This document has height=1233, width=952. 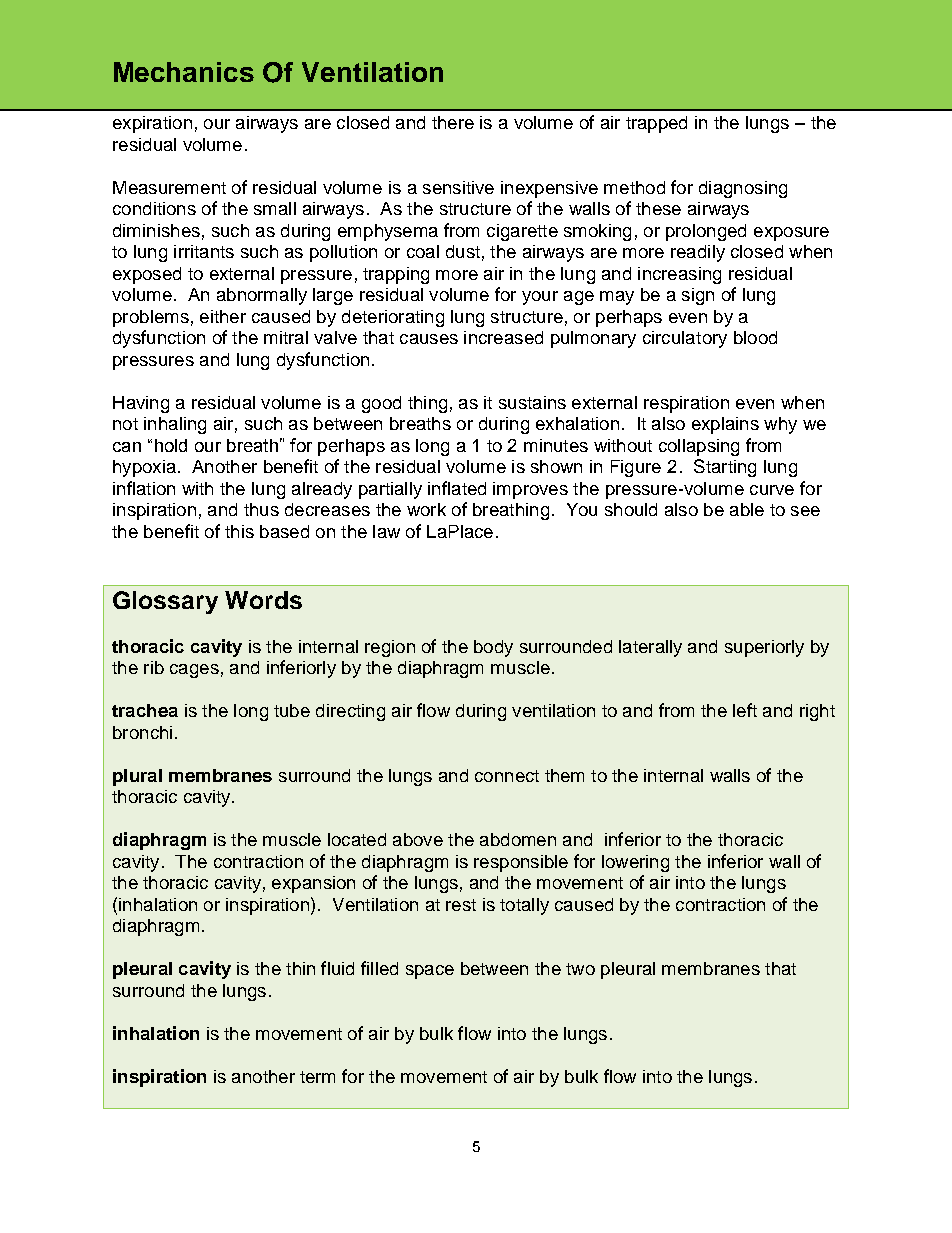 What do you see at coordinates (142, 732) in the document?
I see `bronchi` at bounding box center [142, 732].
